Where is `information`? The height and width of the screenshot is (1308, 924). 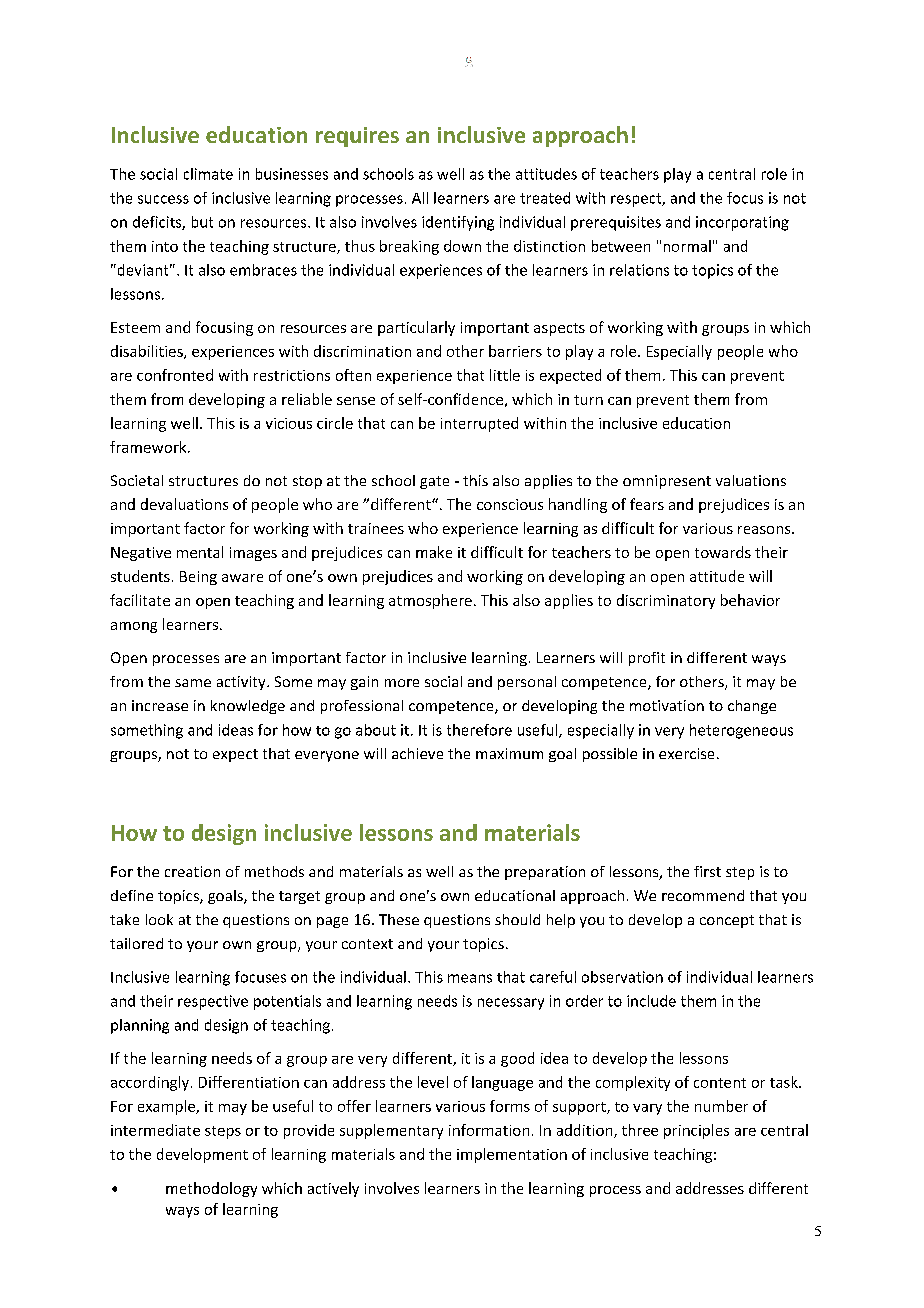
information is located at coordinates (489, 1130).
